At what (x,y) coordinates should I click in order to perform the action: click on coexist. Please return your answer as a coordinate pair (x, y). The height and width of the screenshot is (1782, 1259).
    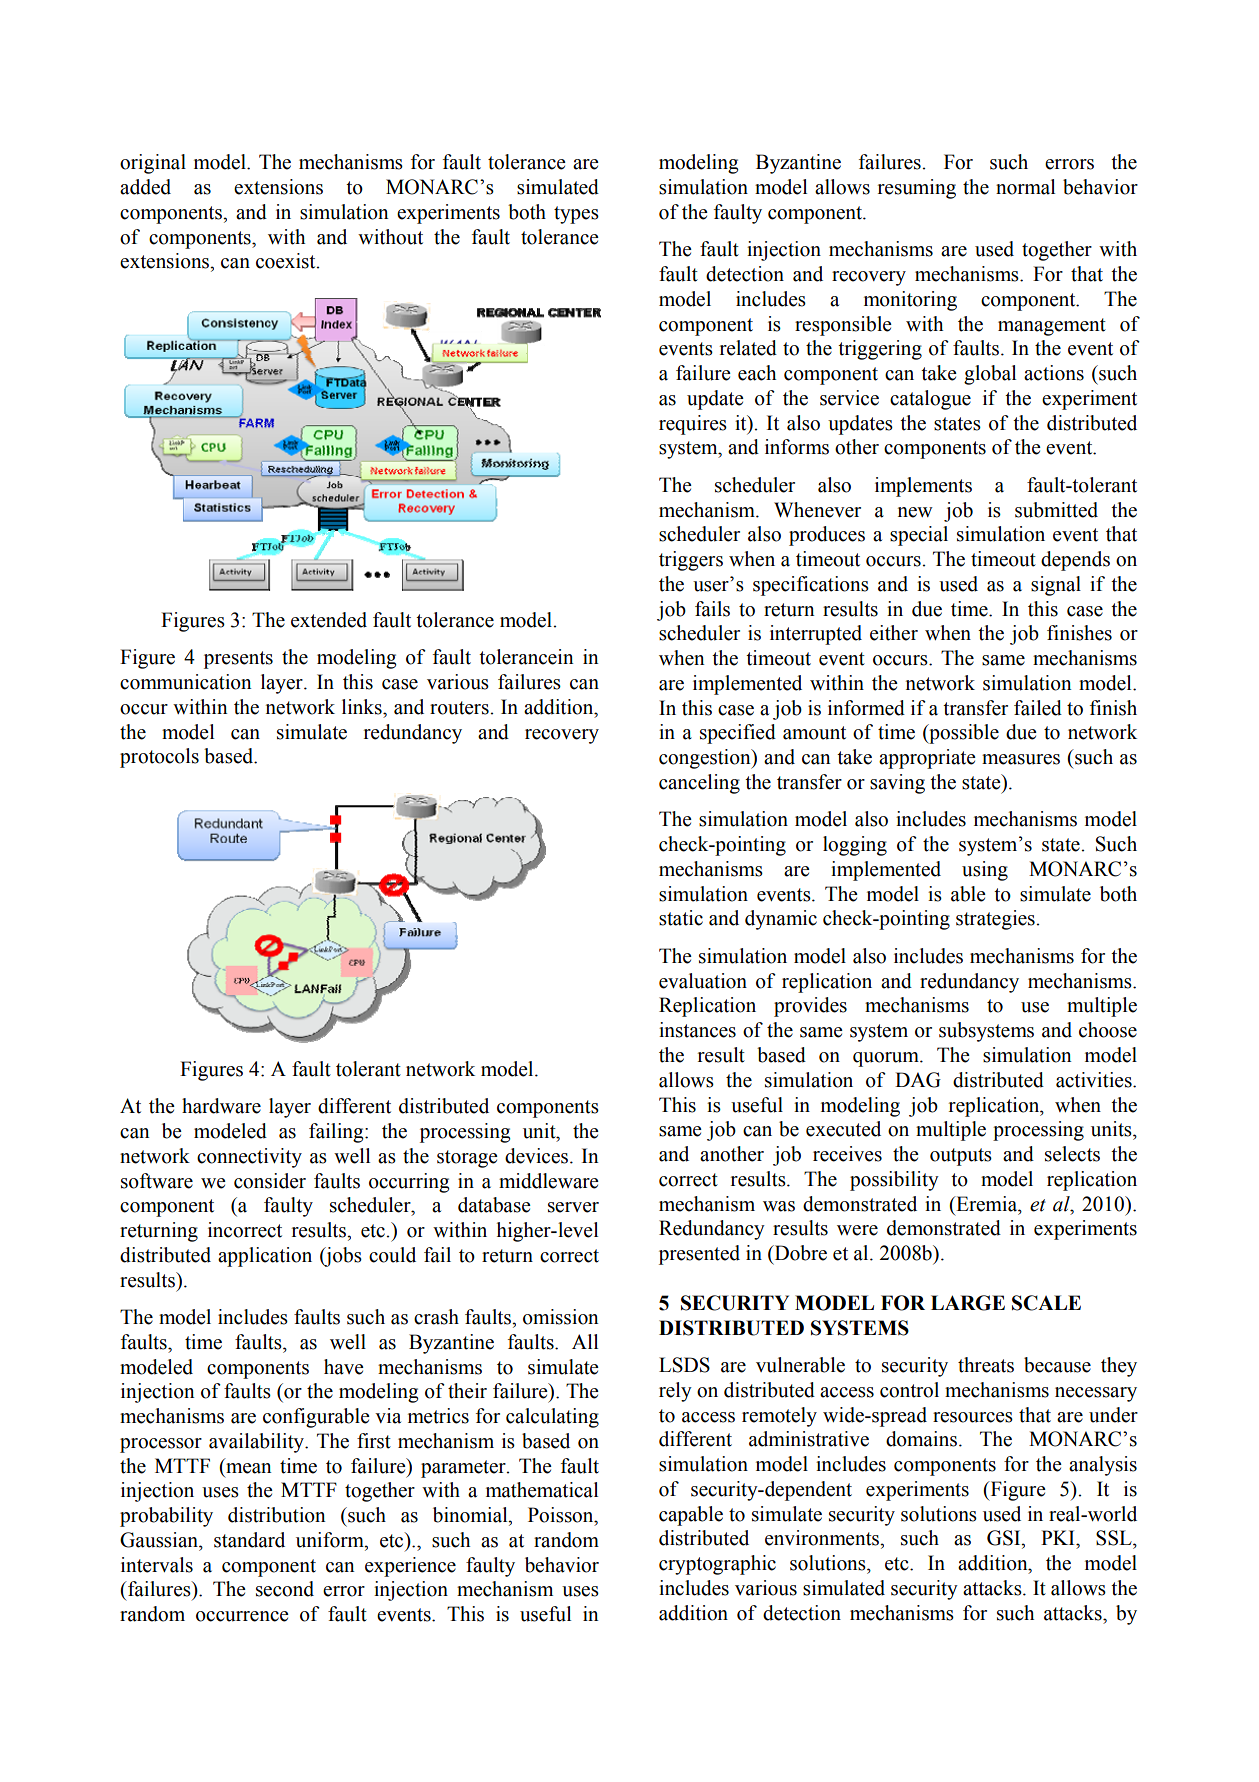
    Looking at the image, I should click on (287, 261).
